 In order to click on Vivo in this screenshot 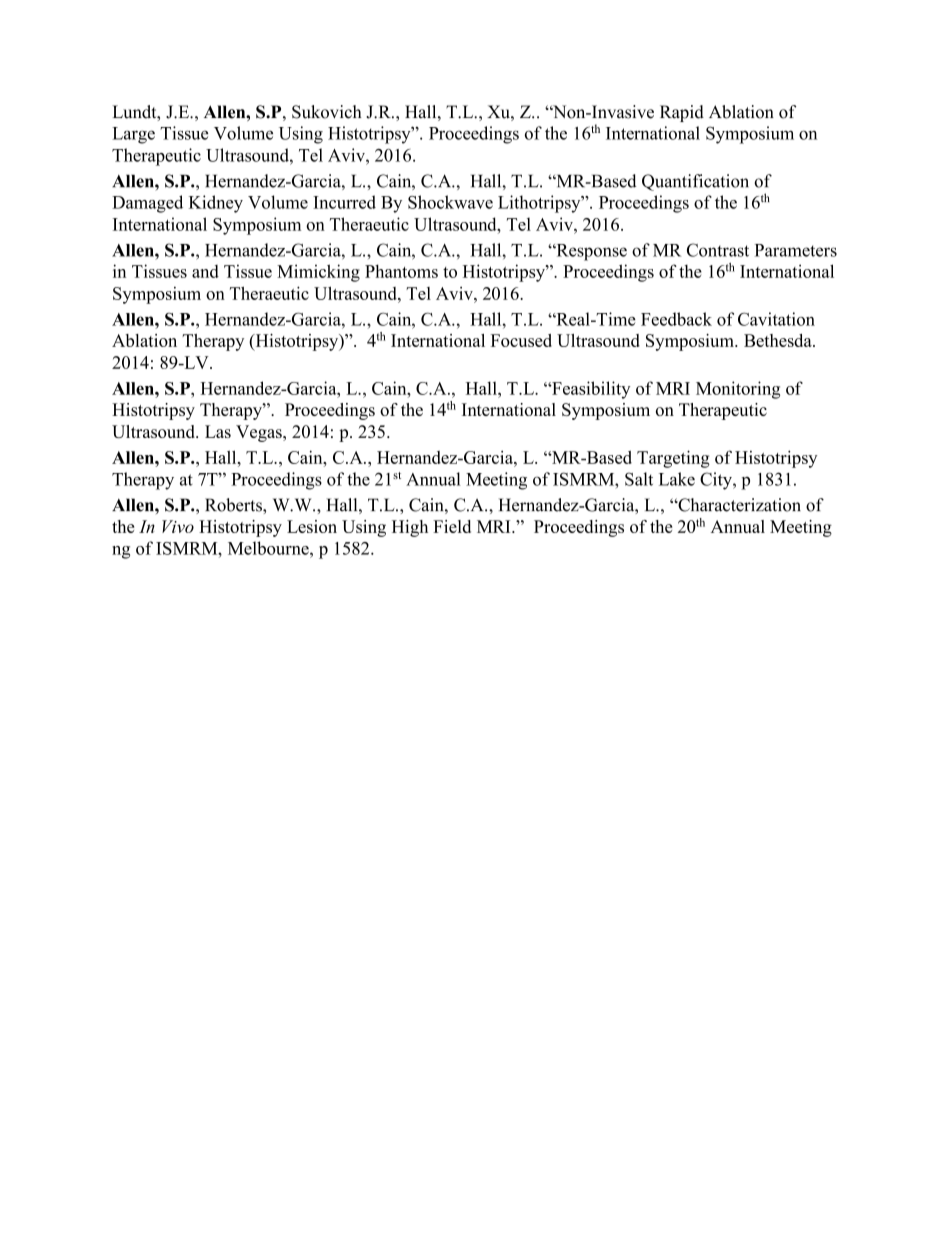, I will do `click(178, 526)`.
